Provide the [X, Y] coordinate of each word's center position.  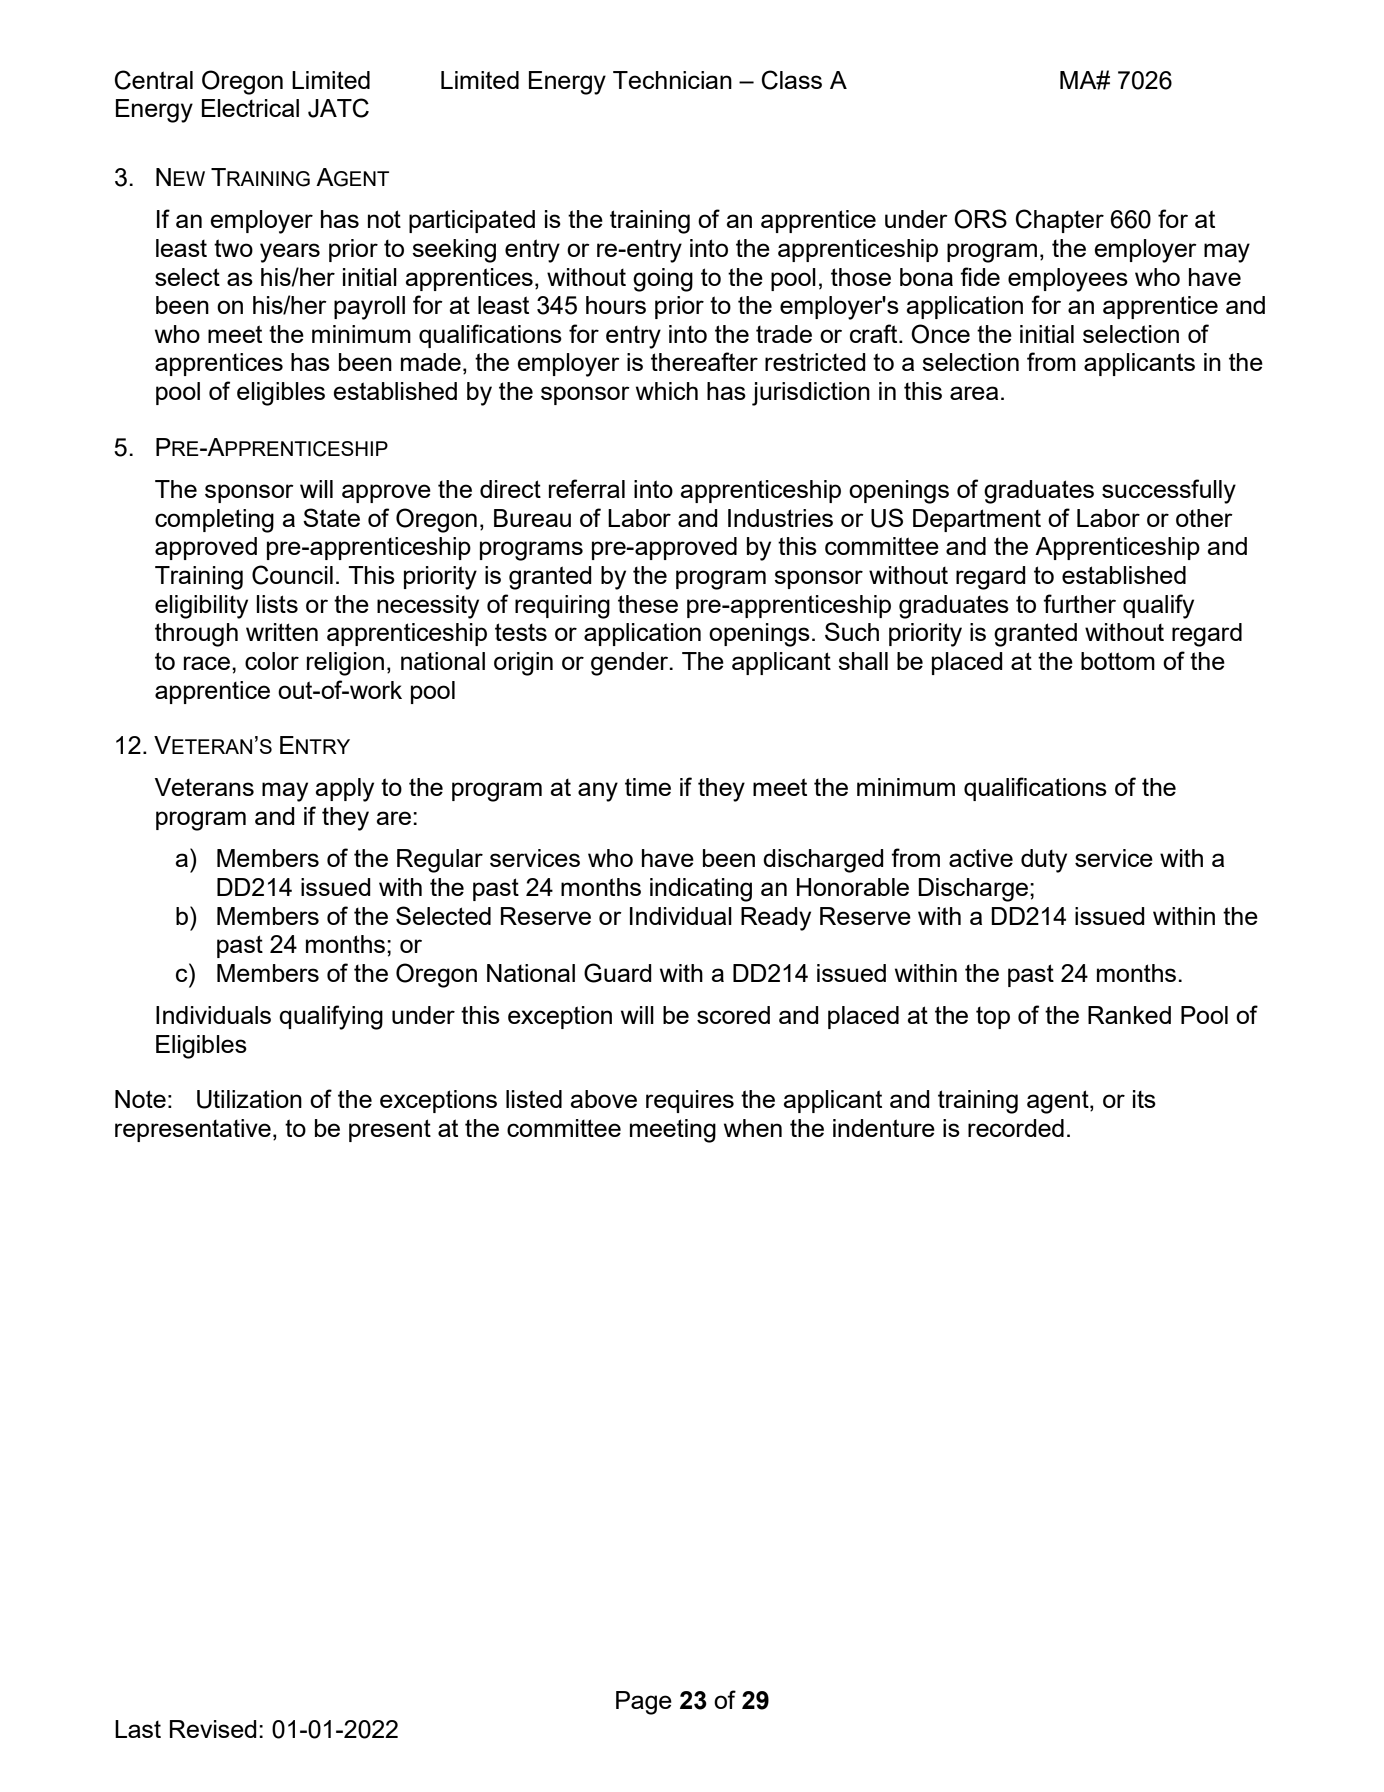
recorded [1016, 1128]
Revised [213, 1729]
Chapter [1060, 221]
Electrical [250, 108]
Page [644, 1703]
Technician [672, 80]
